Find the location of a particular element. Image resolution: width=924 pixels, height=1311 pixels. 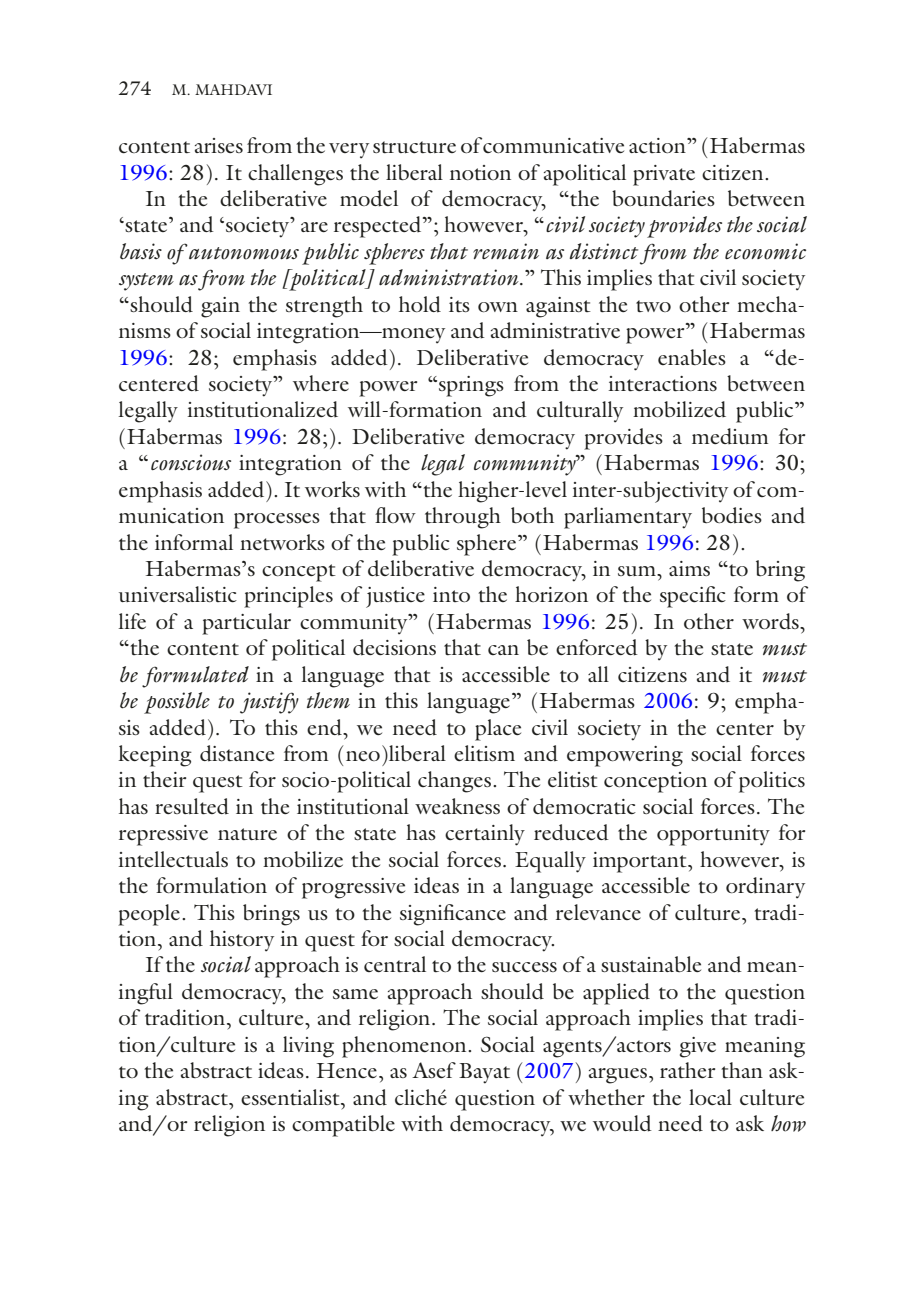

words is located at coordinates (771, 621).
